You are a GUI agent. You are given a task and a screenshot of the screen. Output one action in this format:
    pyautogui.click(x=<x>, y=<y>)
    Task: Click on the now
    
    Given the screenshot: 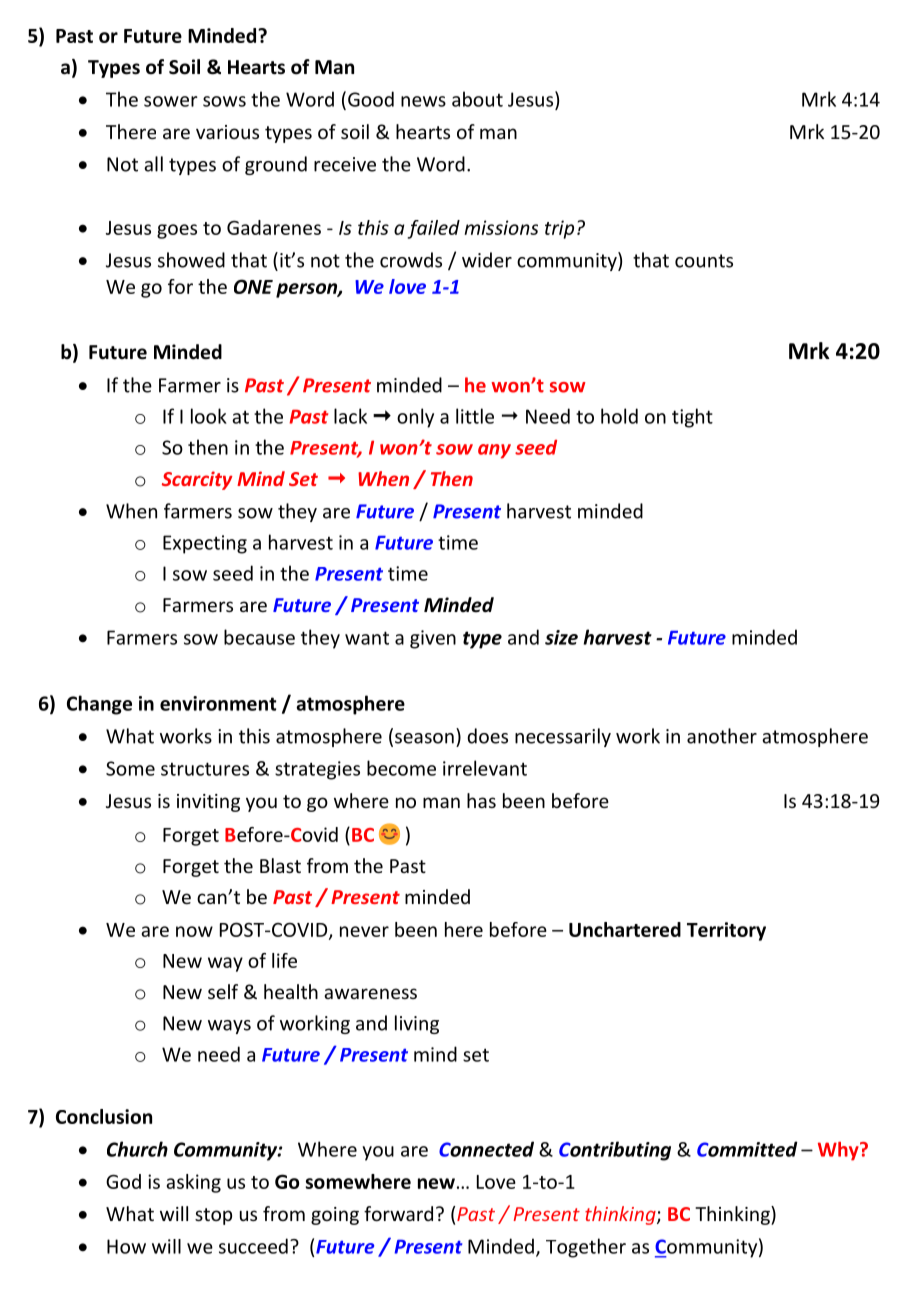 What is the action you would take?
    pyautogui.click(x=194, y=931)
